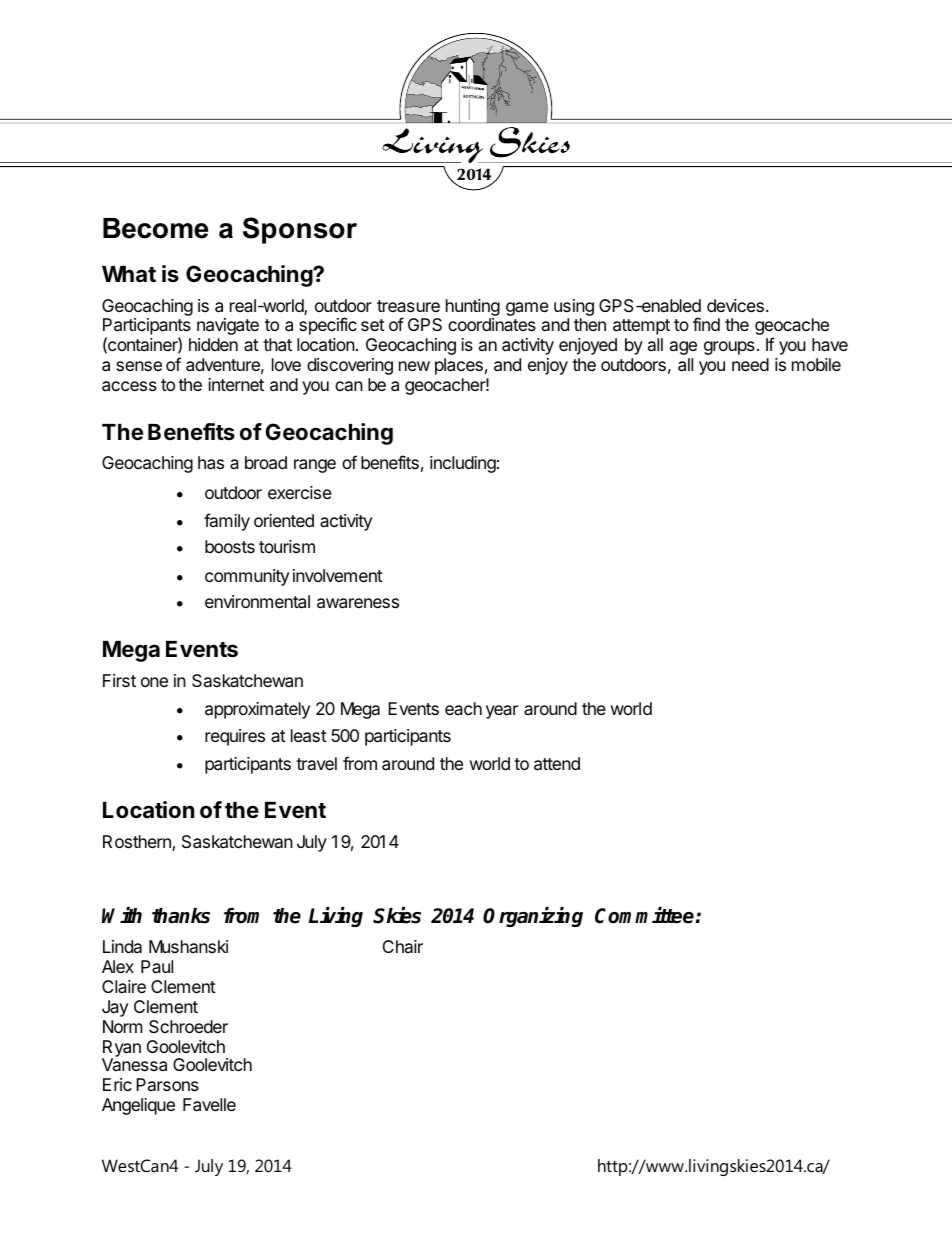 This page has width=952, height=1233. What do you see at coordinates (403, 946) in the page?
I see `Chair` at bounding box center [403, 946].
